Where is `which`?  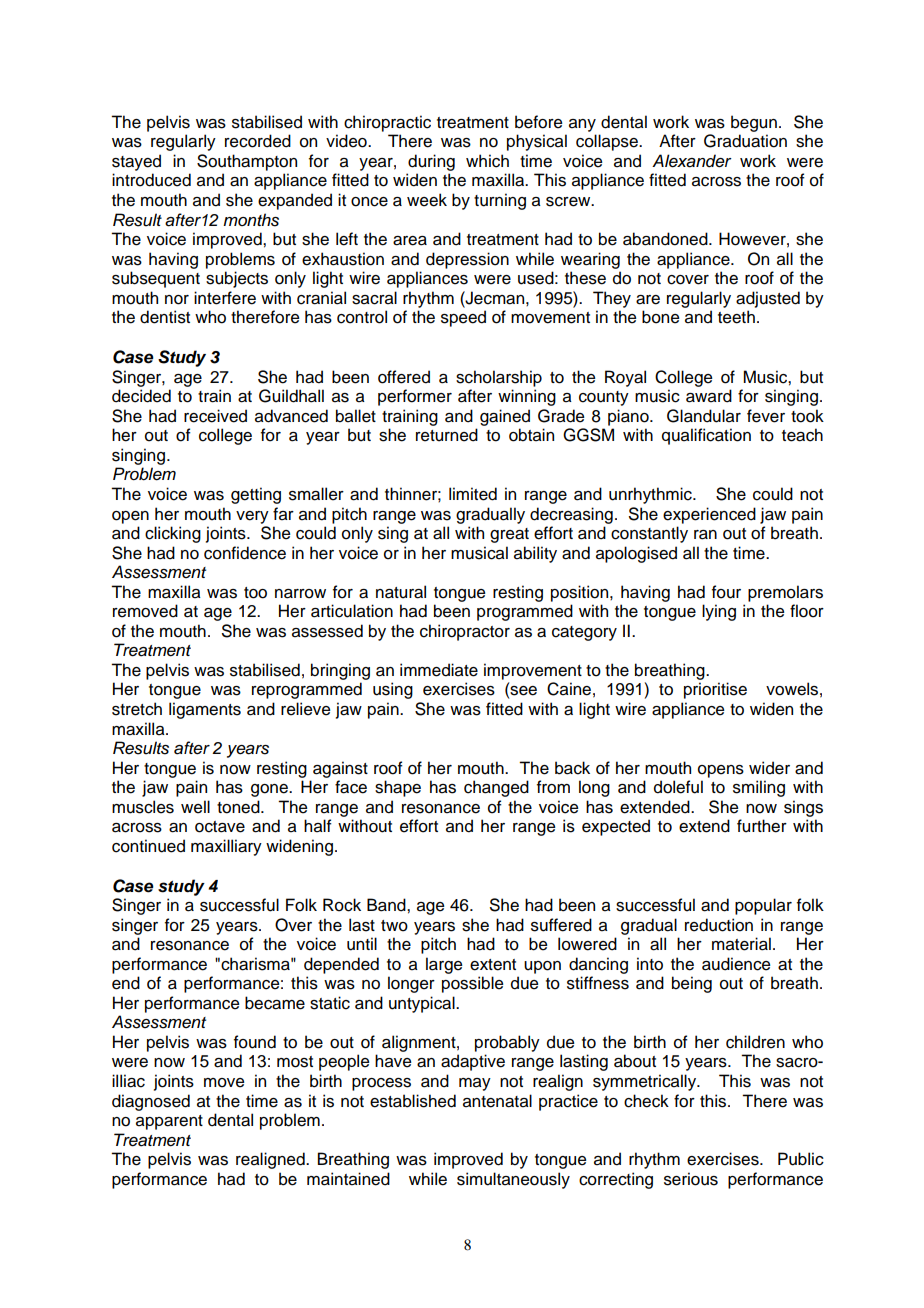 which is located at coordinates (487, 161).
